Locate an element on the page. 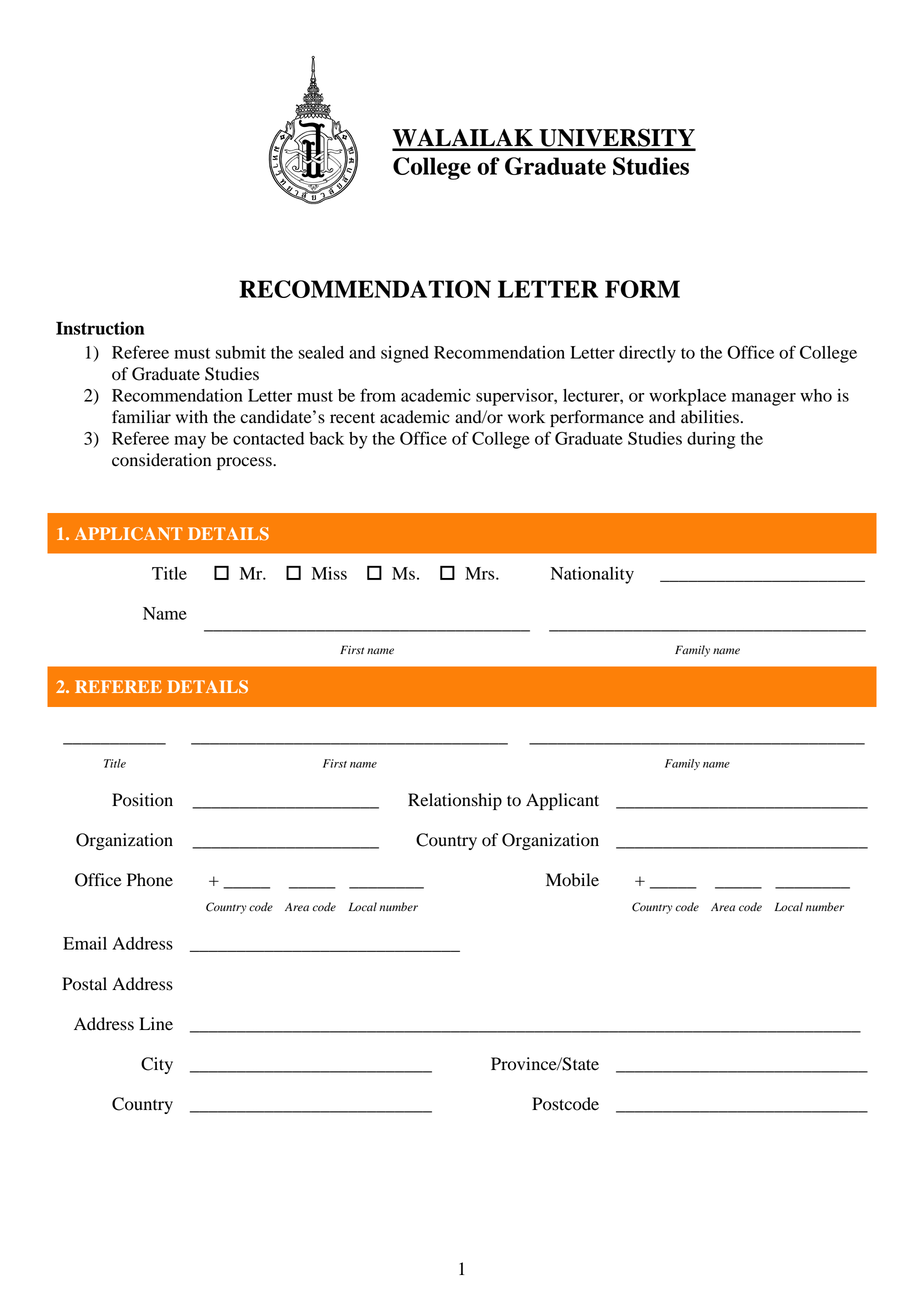 The height and width of the page is (1308, 924). Relationship is located at coordinates (455, 801).
